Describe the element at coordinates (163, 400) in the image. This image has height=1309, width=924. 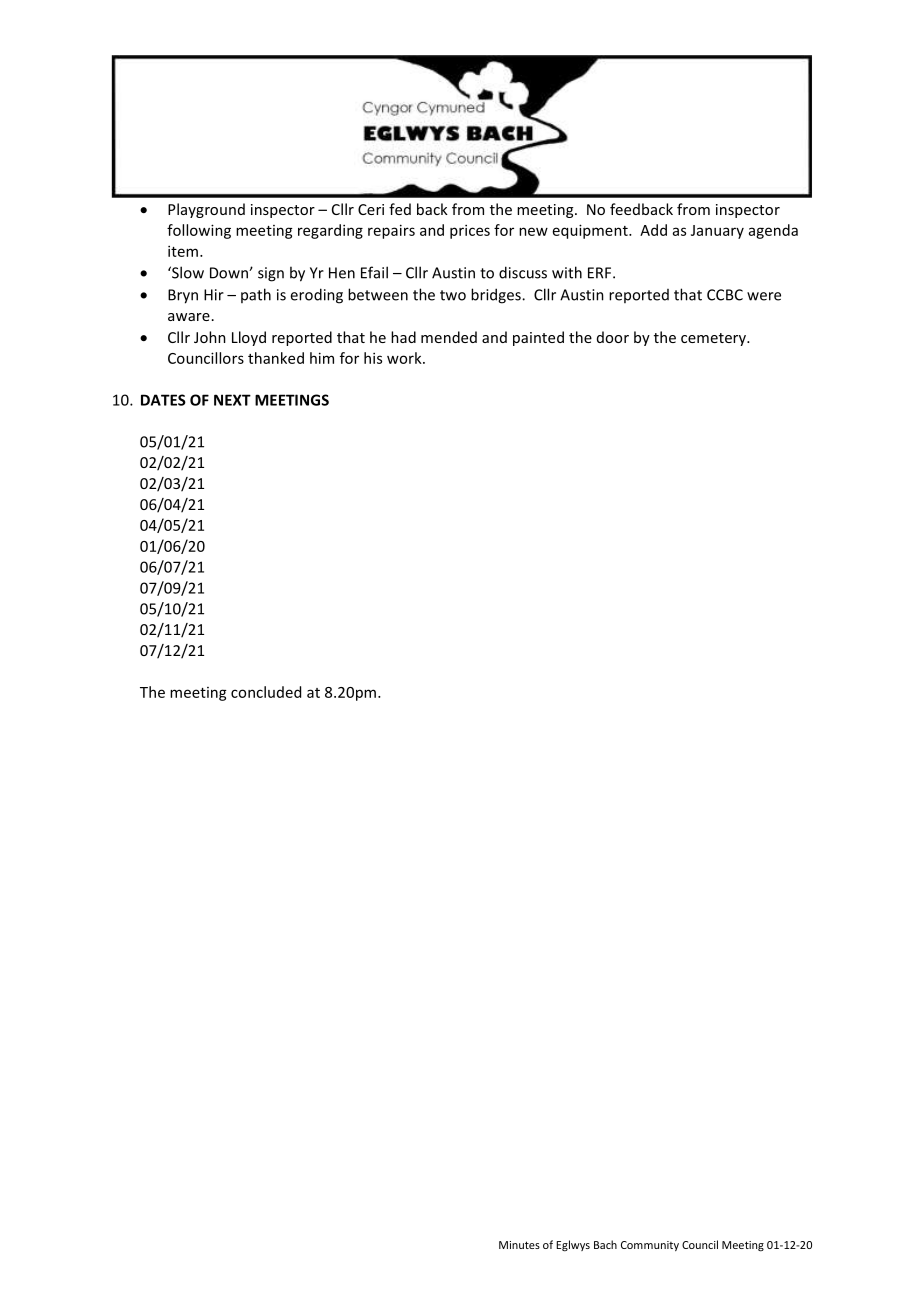
I see `DATES` at that location.
